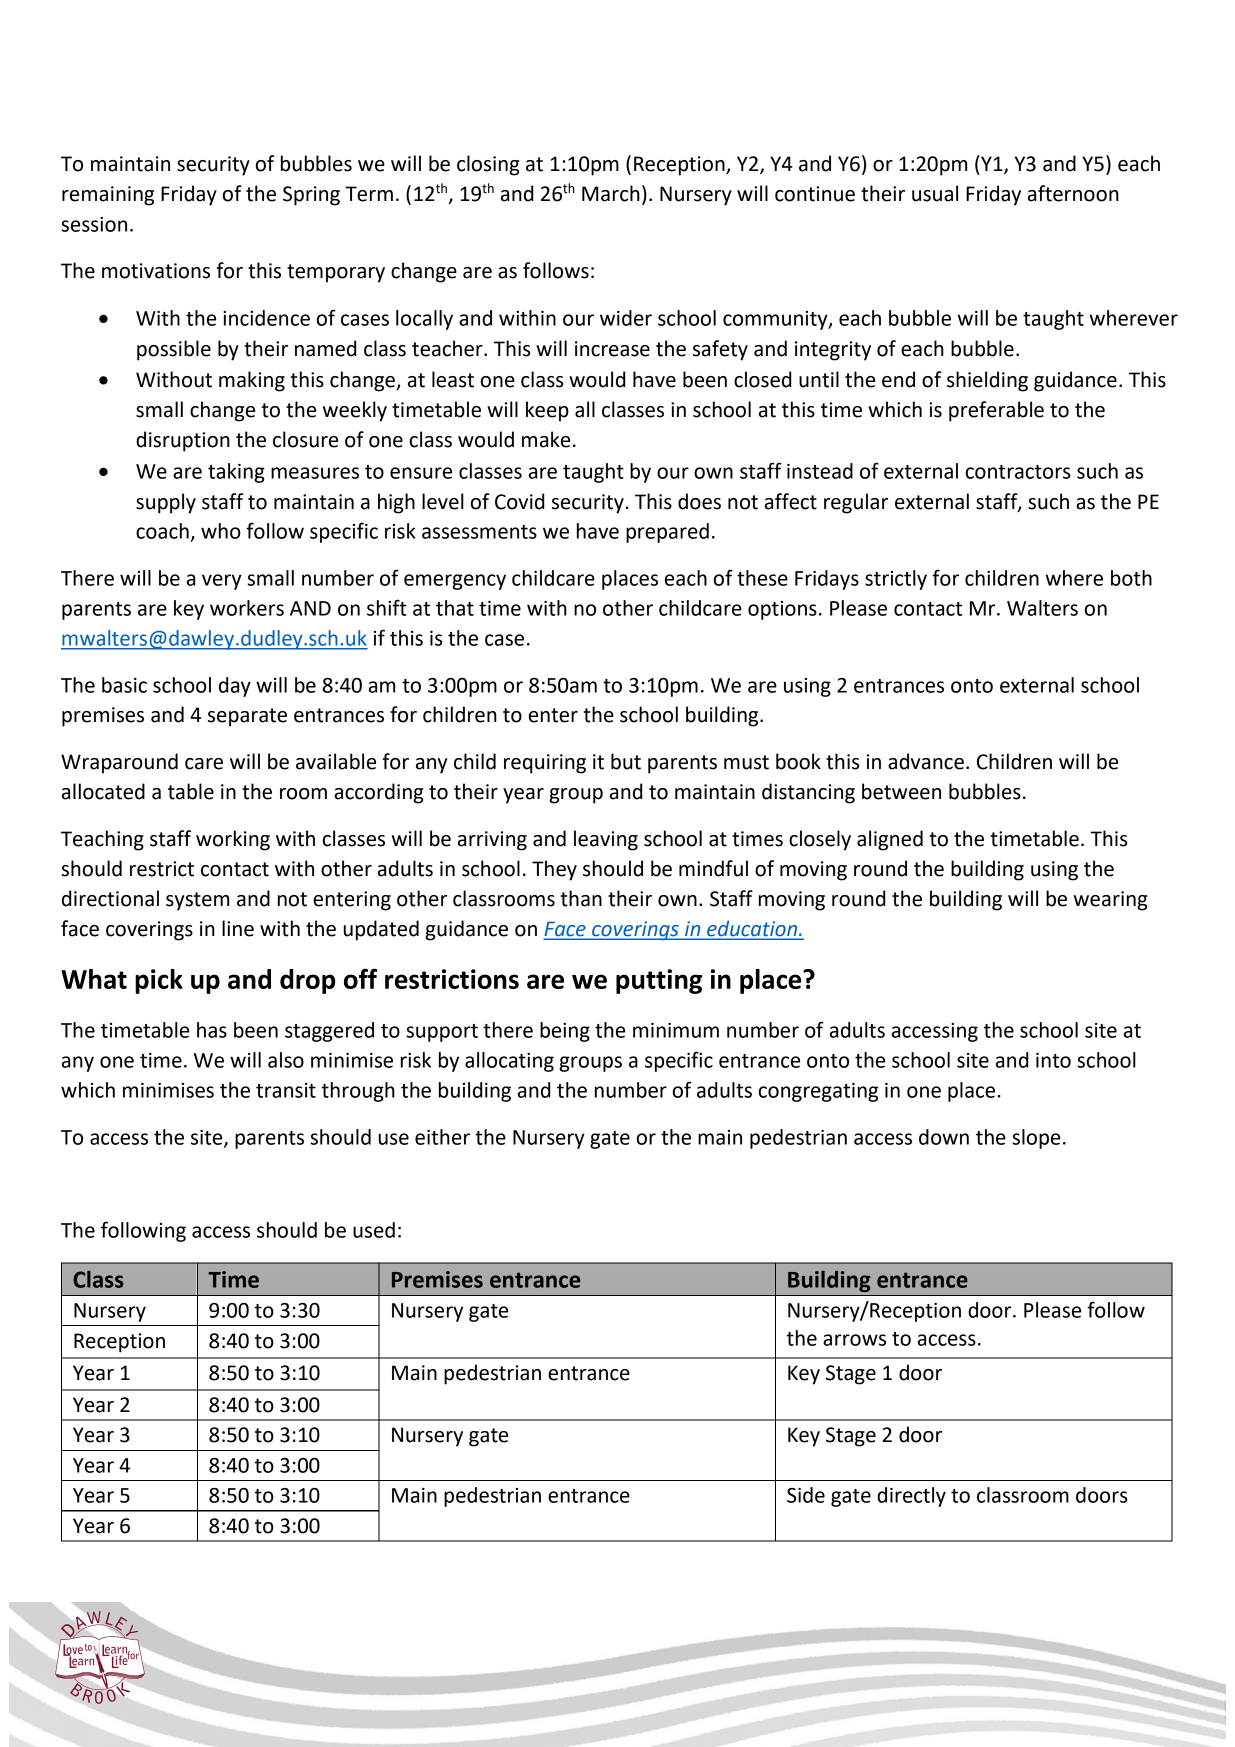 This screenshot has height=1747, width=1235. I want to click on used, so click(374, 1230).
